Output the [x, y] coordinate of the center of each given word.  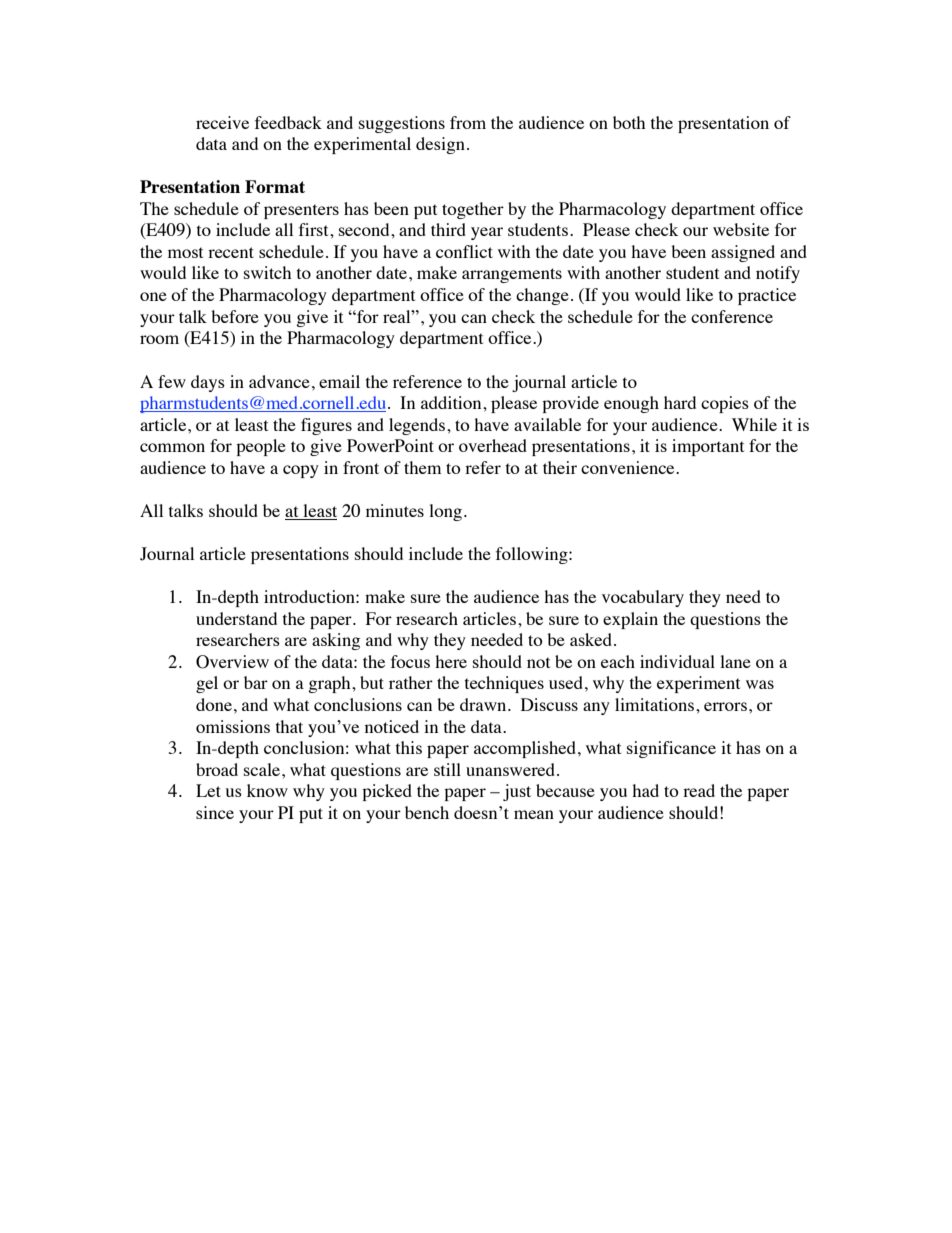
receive [222, 122]
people [261, 447]
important [708, 447]
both [629, 122]
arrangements [512, 275]
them [422, 467]
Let [208, 790]
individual [677, 661]
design [440, 145]
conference [732, 316]
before [235, 316]
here [451, 661]
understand [236, 618]
